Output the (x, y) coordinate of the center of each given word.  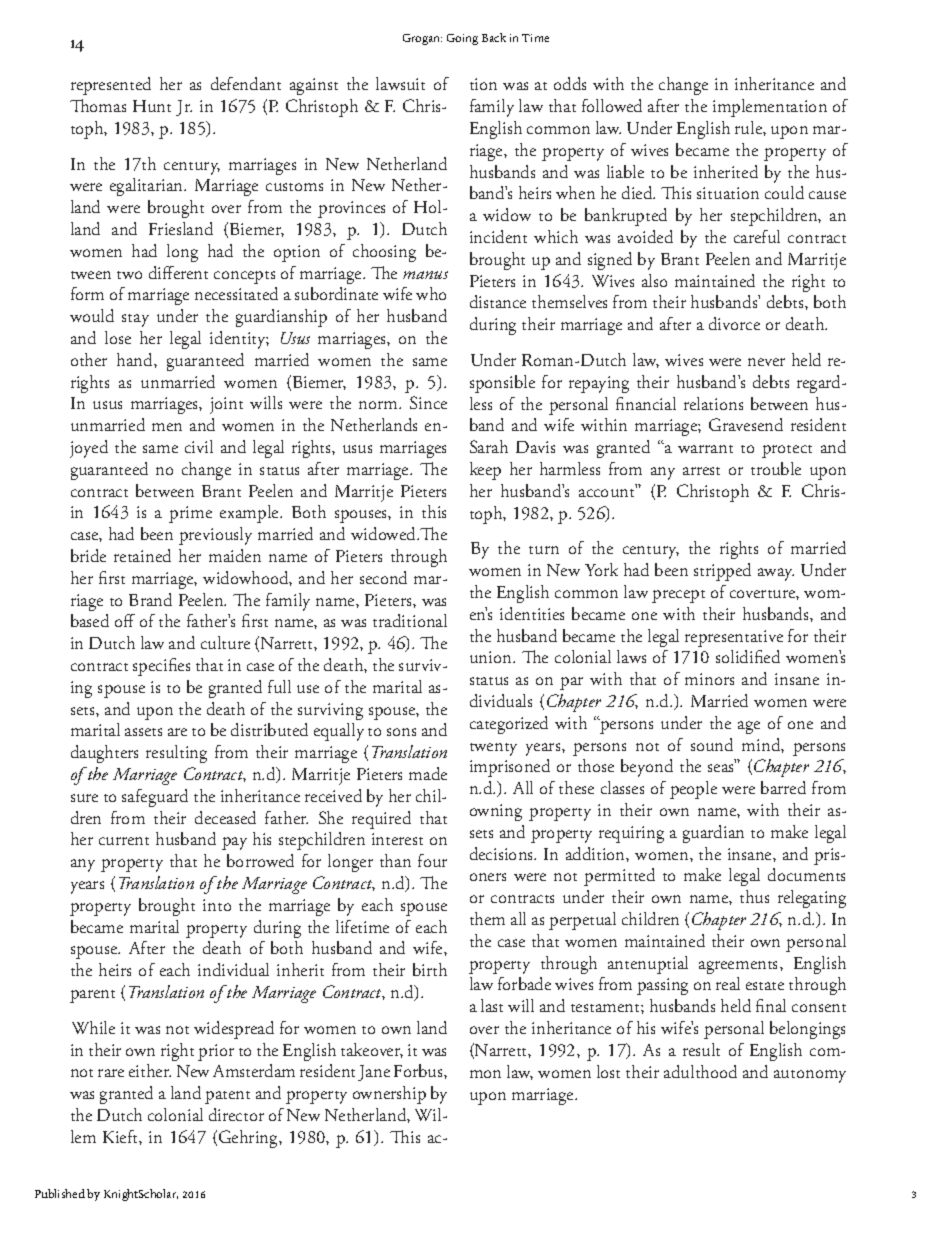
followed (612, 105)
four (432, 860)
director (236, 1114)
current (124, 841)
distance (498, 301)
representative (734, 638)
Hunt (152, 106)
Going (462, 39)
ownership (389, 1095)
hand (136, 359)
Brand (150, 599)
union (492, 657)
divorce (734, 323)
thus (754, 896)
